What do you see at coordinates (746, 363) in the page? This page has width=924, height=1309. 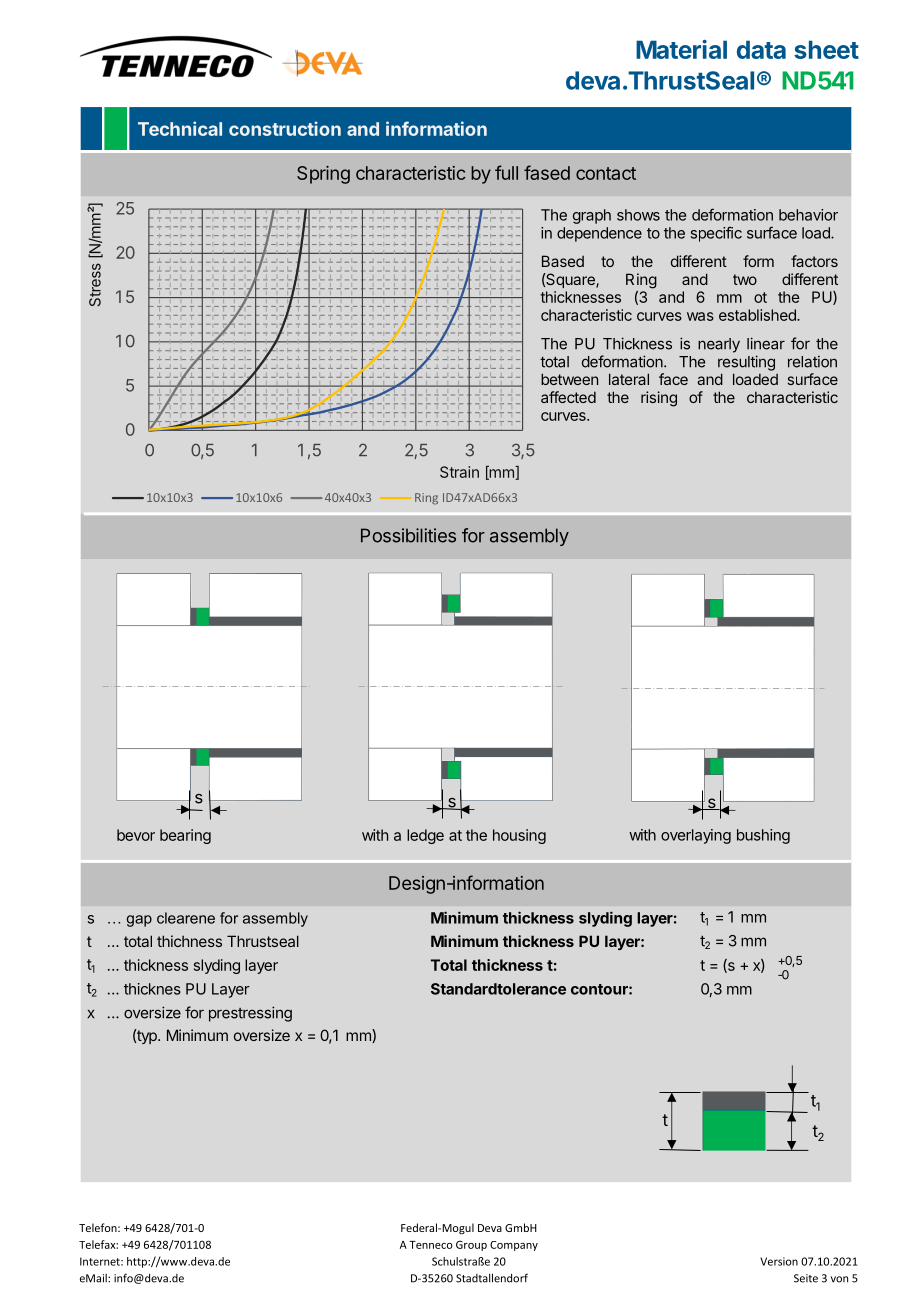 I see `resulting` at bounding box center [746, 363].
